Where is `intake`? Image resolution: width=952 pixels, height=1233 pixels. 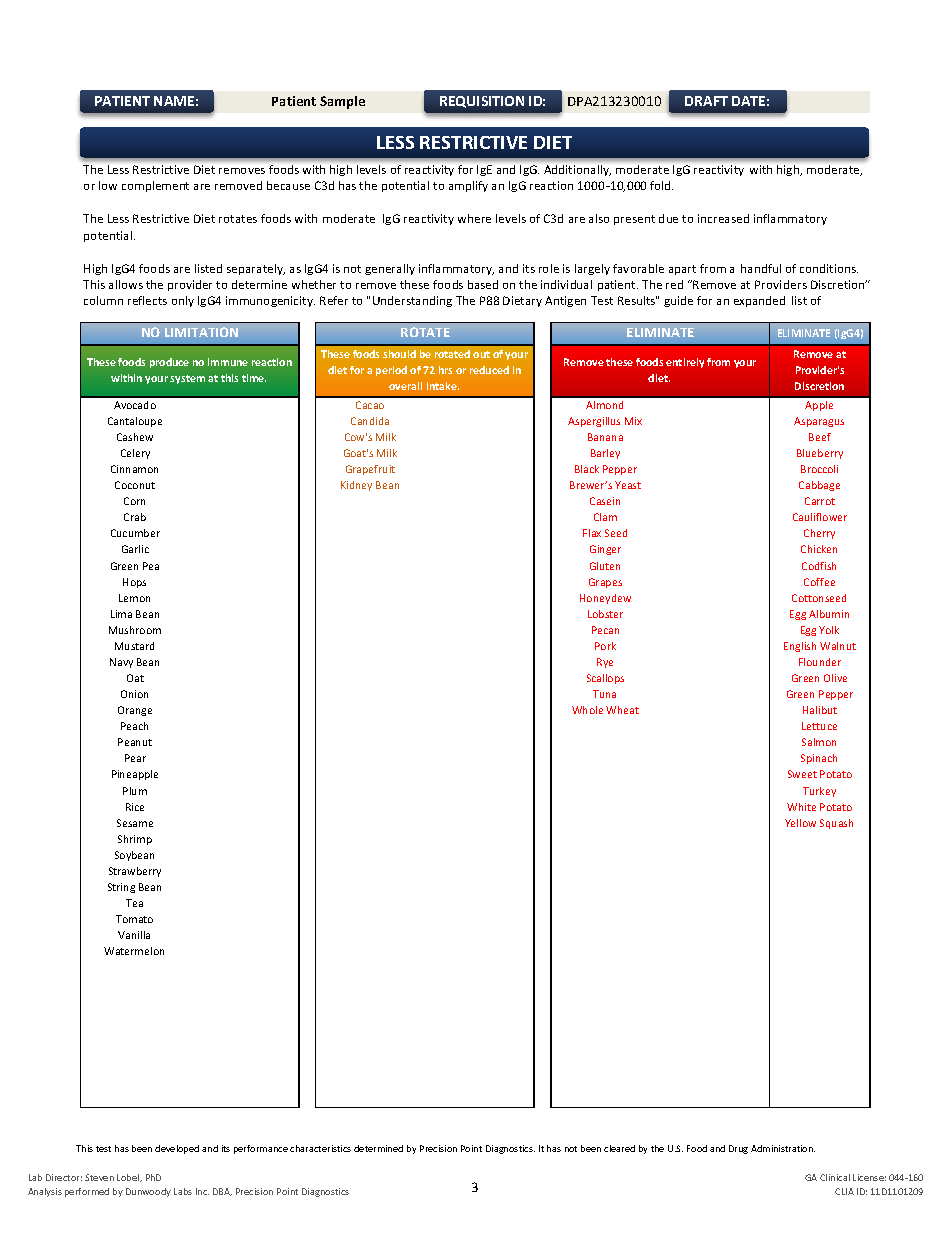 intake is located at coordinates (443, 386).
